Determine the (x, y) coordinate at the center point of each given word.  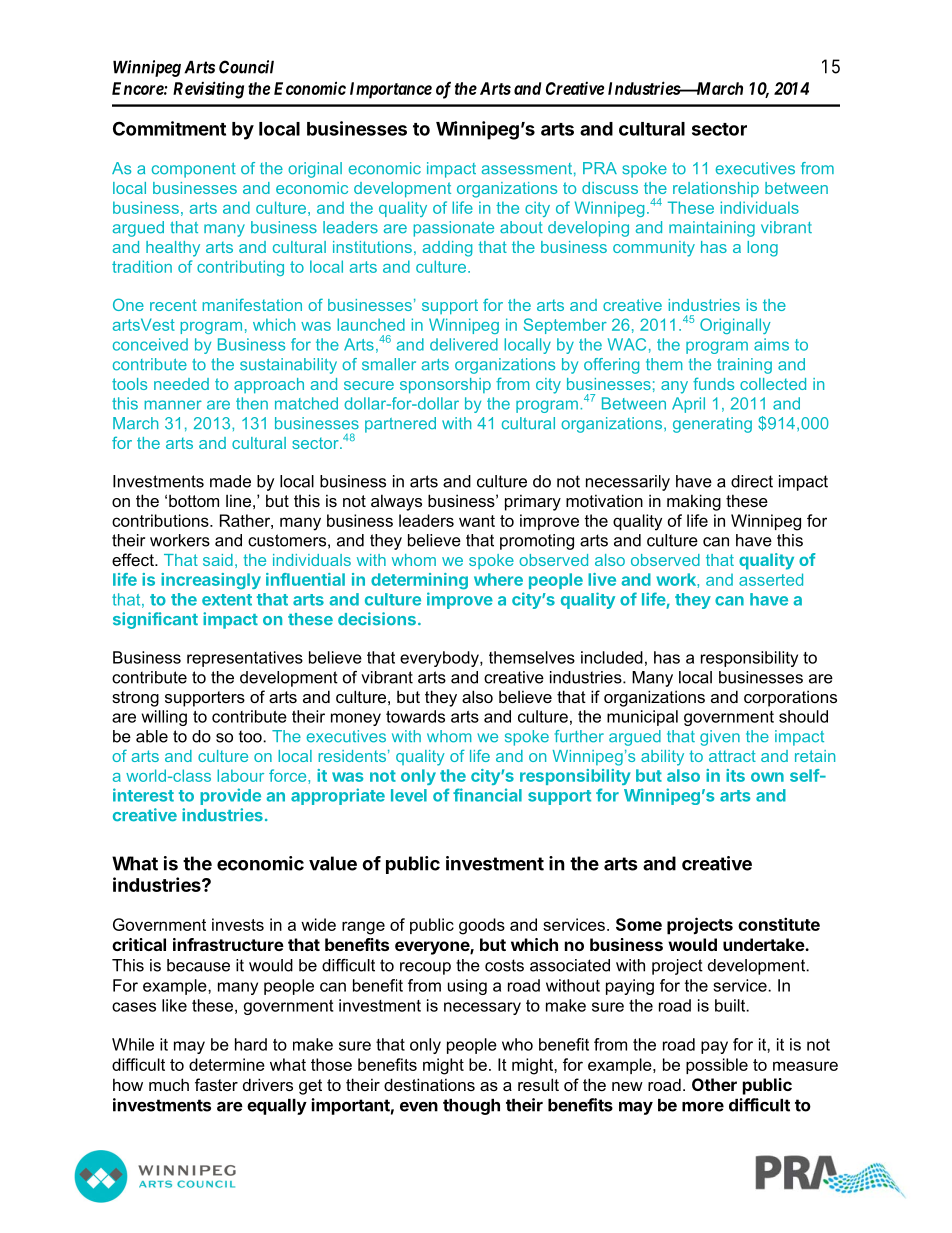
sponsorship (445, 386)
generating (712, 425)
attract (732, 756)
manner (173, 405)
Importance (391, 90)
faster (216, 1084)
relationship (716, 189)
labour (240, 775)
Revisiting (208, 90)
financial (487, 795)
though (471, 1107)
